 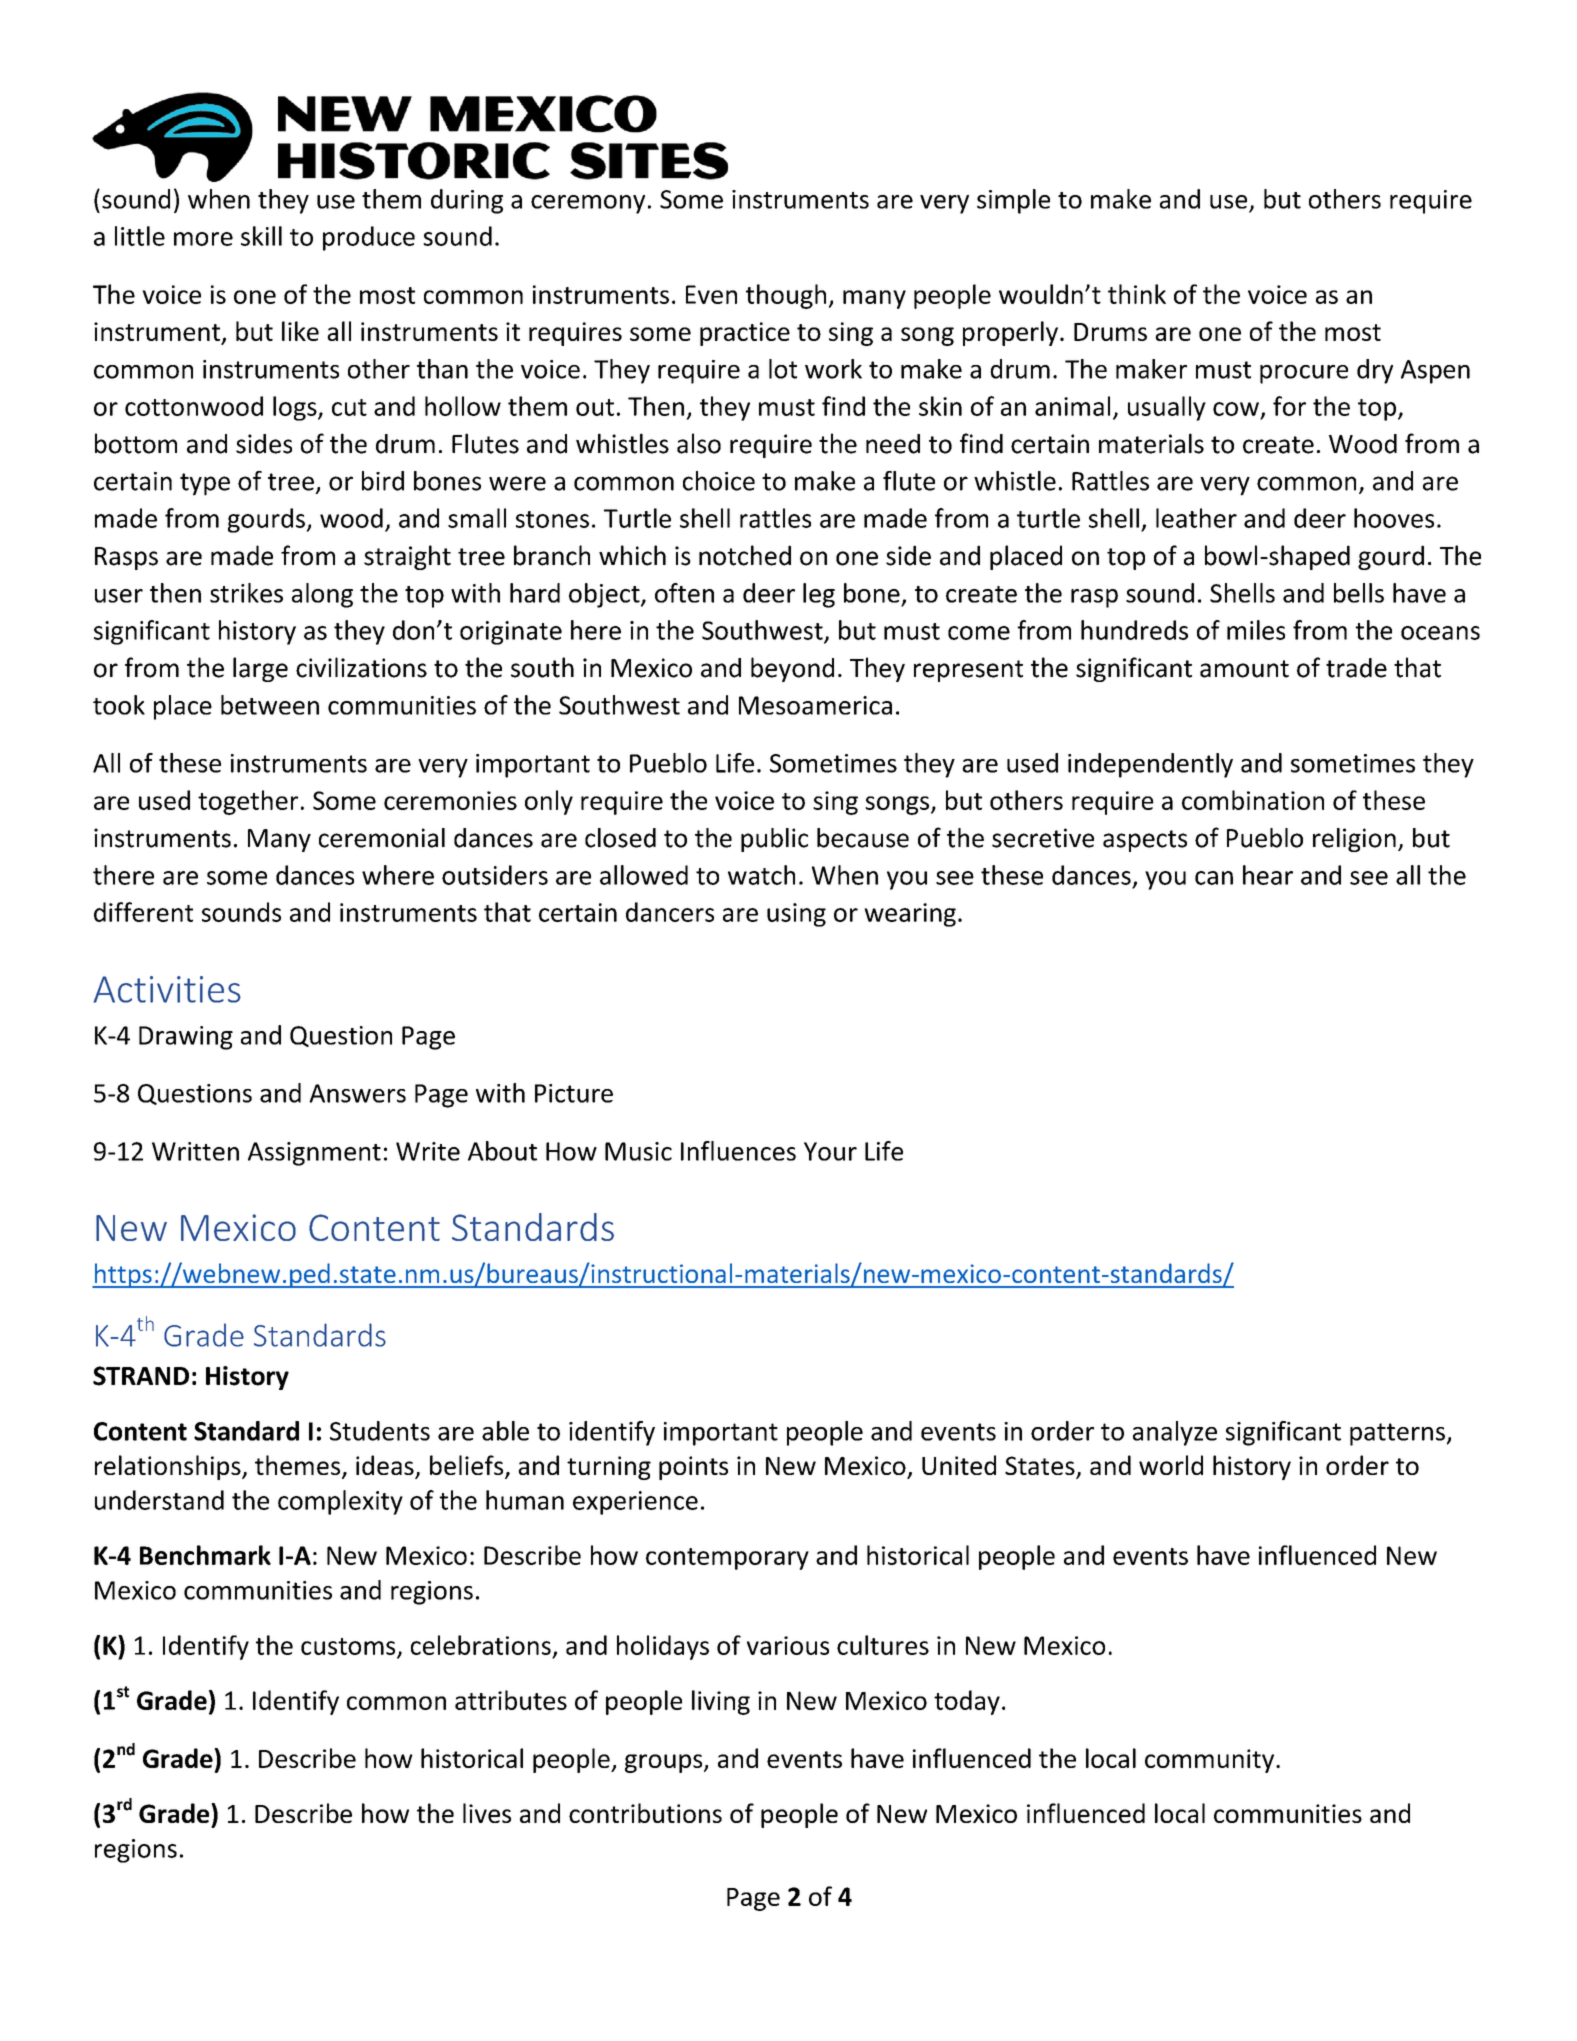 I want to click on hear, so click(x=1268, y=875).
